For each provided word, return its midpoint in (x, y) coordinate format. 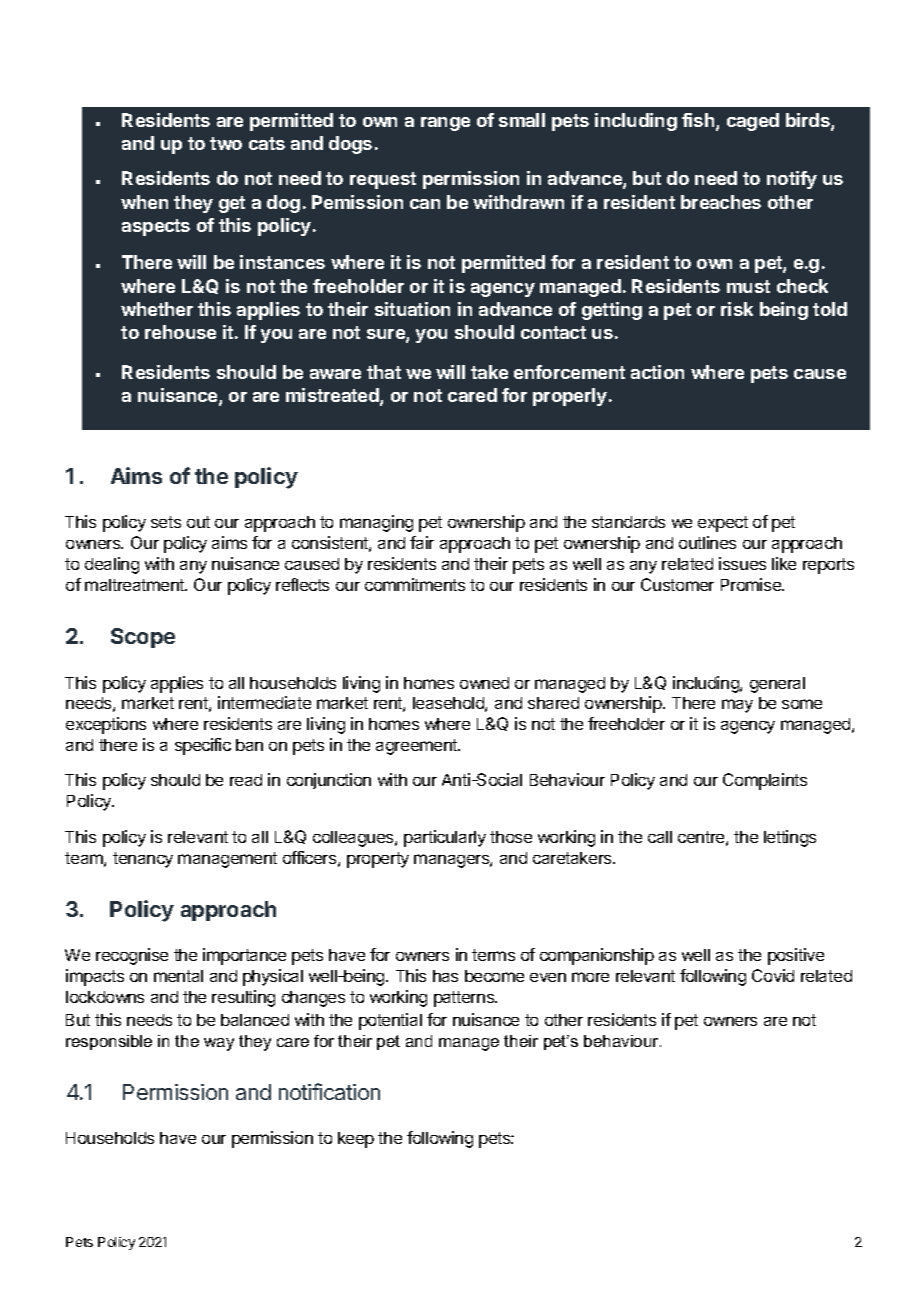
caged (753, 122)
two (226, 143)
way (219, 1044)
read (246, 780)
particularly (445, 838)
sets (166, 522)
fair (422, 542)
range (445, 124)
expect (723, 524)
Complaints (765, 781)
